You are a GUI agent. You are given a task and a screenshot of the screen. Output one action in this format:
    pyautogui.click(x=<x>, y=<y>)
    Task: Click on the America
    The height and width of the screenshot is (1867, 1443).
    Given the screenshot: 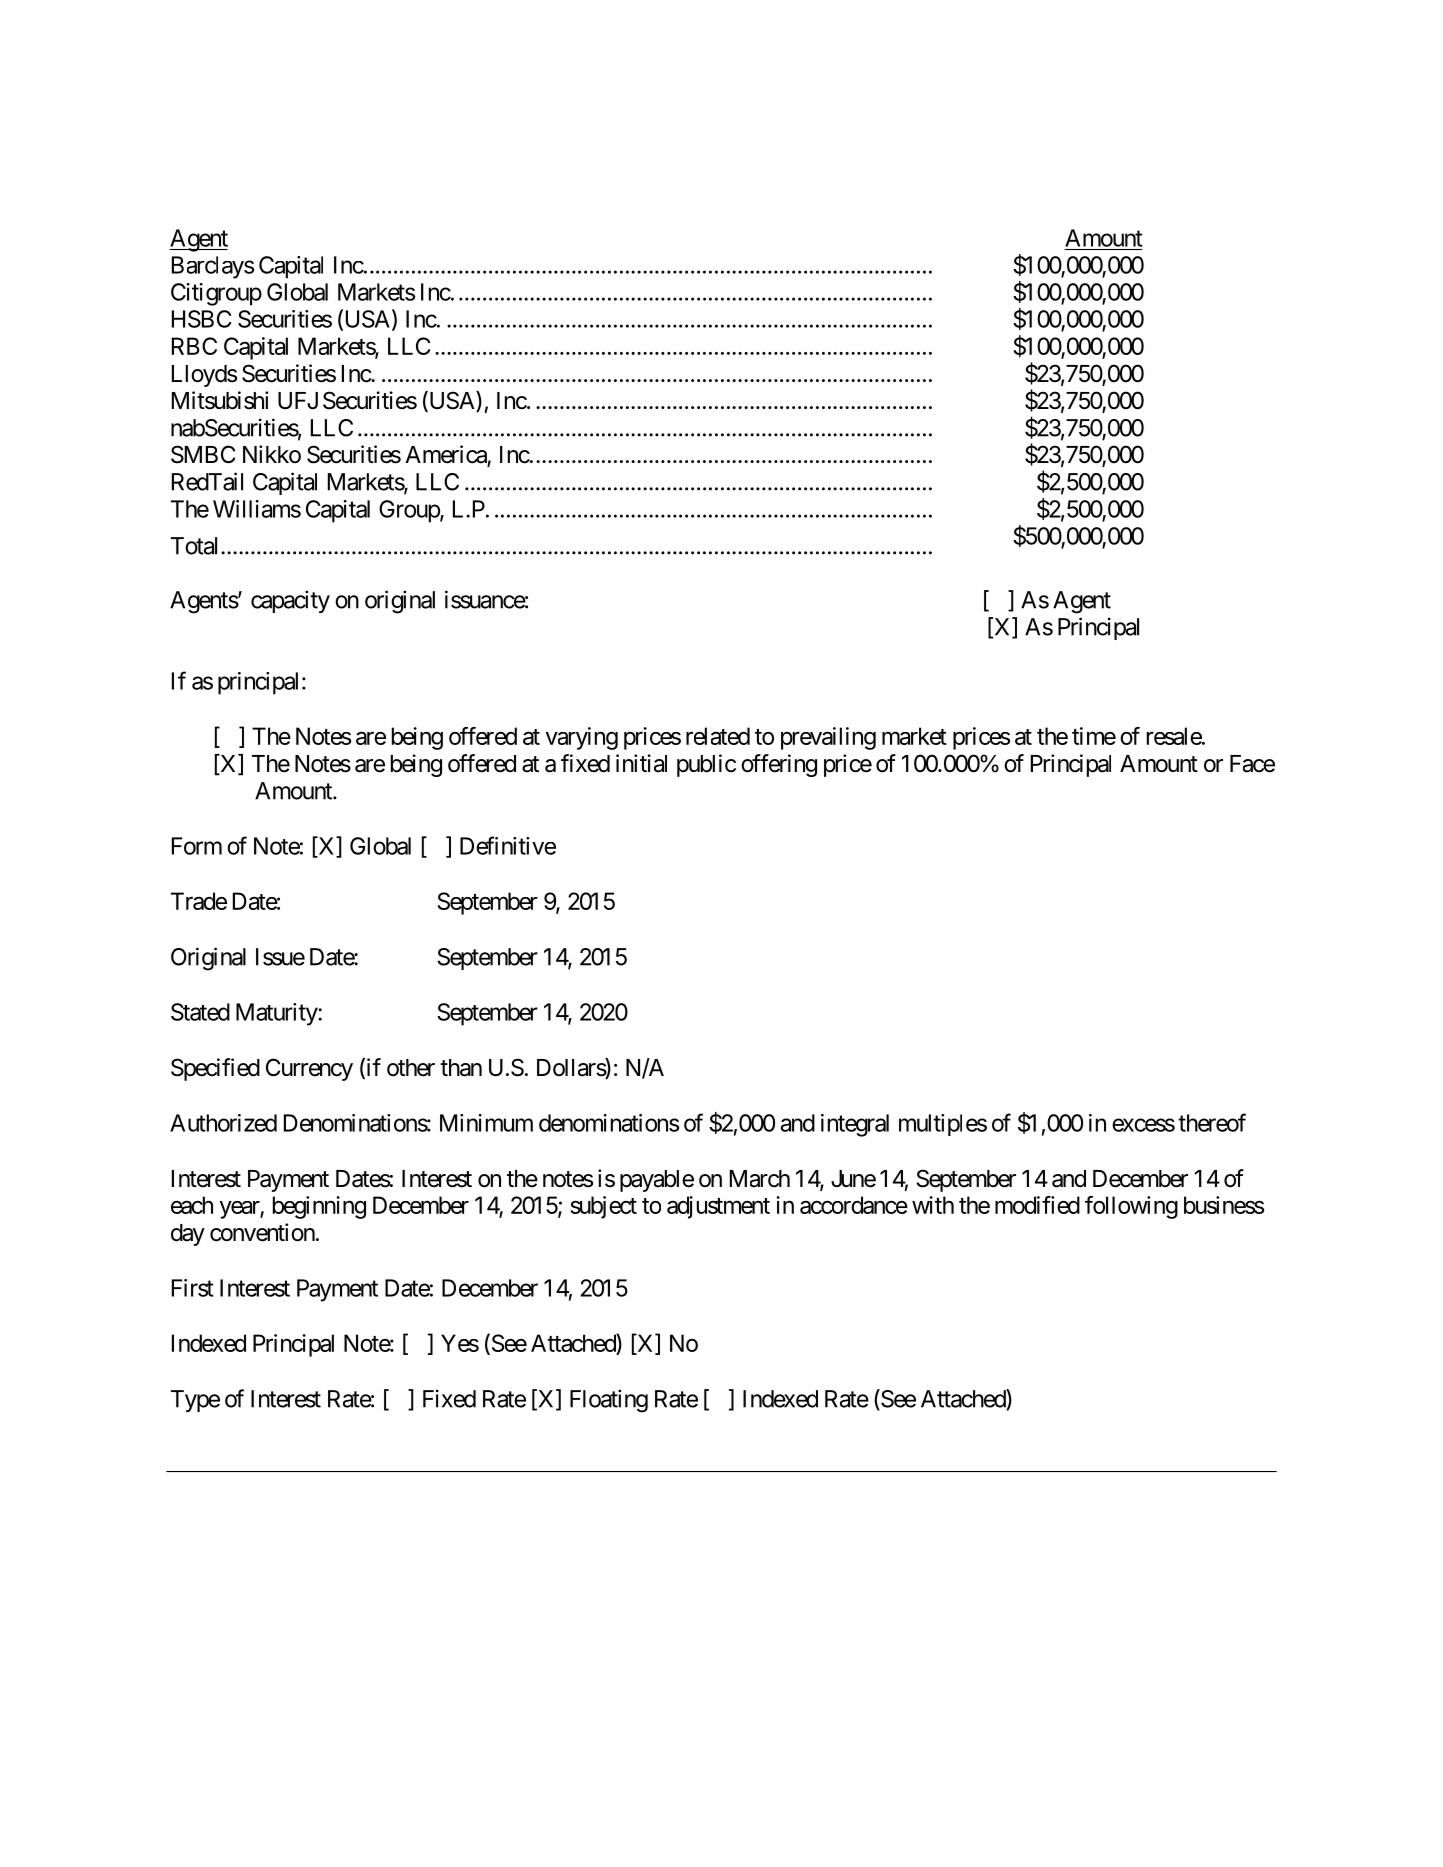 What is the action you would take?
    pyautogui.click(x=446, y=455)
